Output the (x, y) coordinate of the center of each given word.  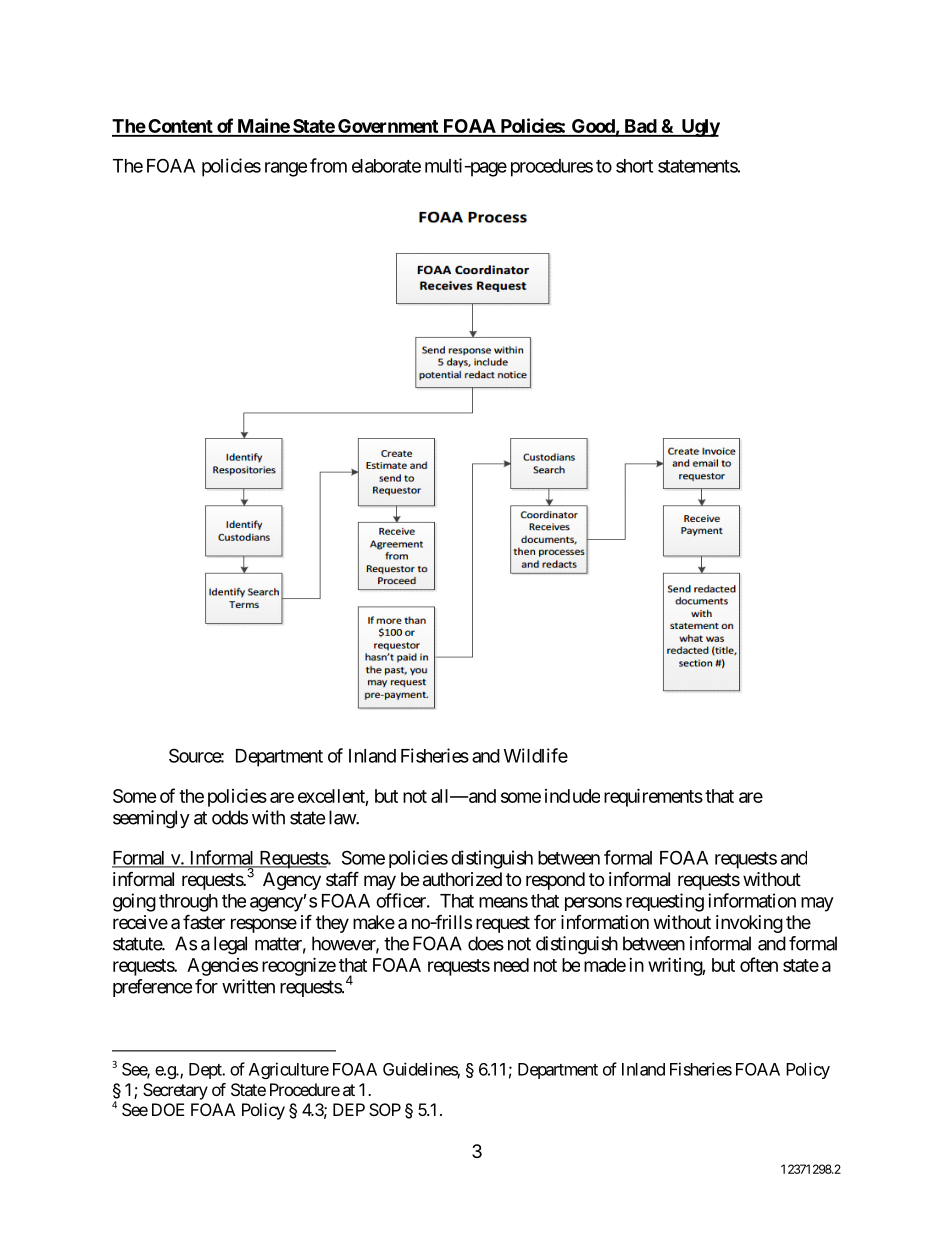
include (572, 796)
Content (180, 127)
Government (388, 127)
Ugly (699, 128)
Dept (206, 1071)
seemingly (151, 819)
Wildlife (536, 755)
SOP (385, 1109)
